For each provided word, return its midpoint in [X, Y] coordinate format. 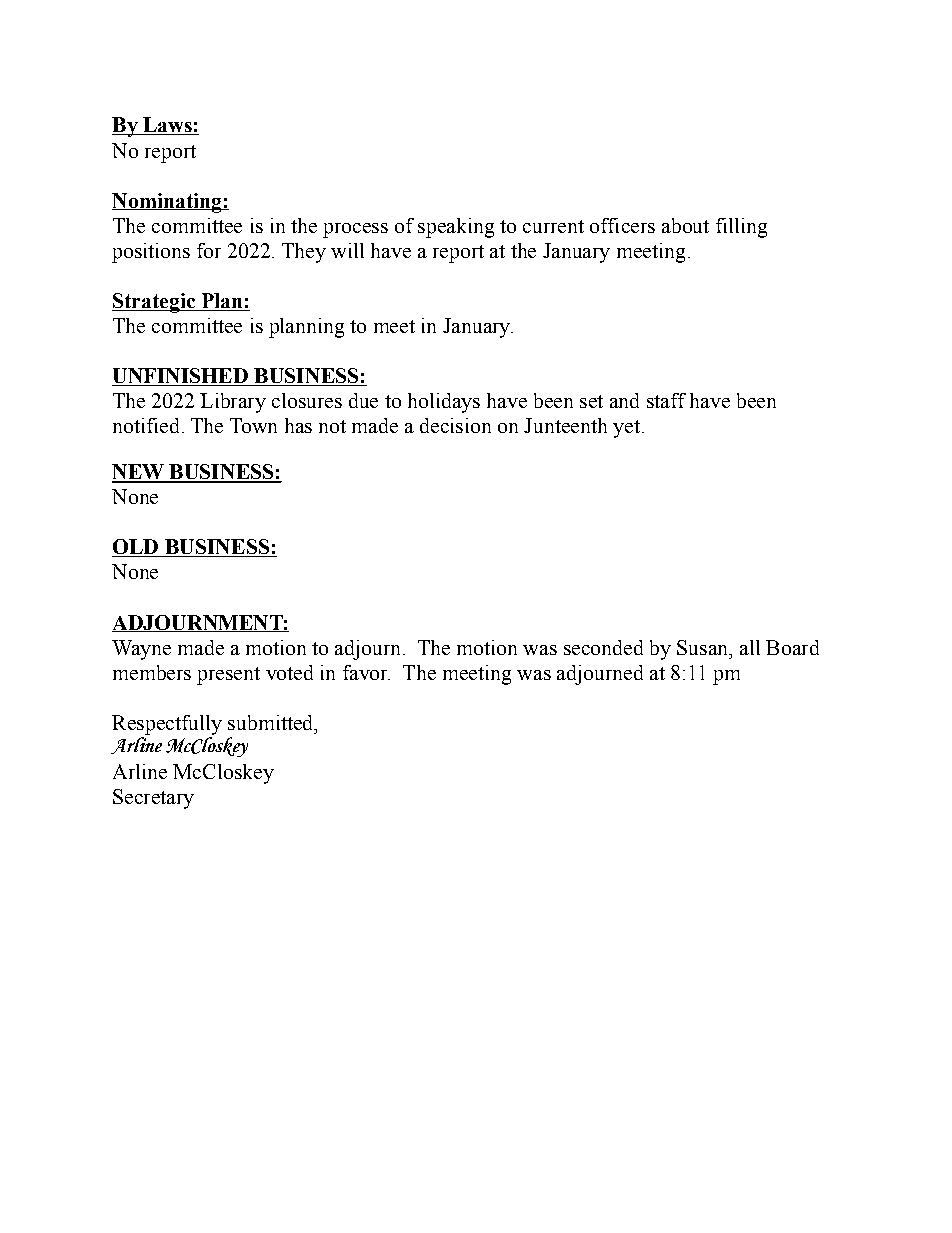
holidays [444, 403]
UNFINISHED [181, 377]
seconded [603, 647]
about [685, 225]
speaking [456, 228]
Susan [704, 647]
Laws [167, 126]
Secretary [153, 799]
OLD [136, 548]
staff [666, 400]
